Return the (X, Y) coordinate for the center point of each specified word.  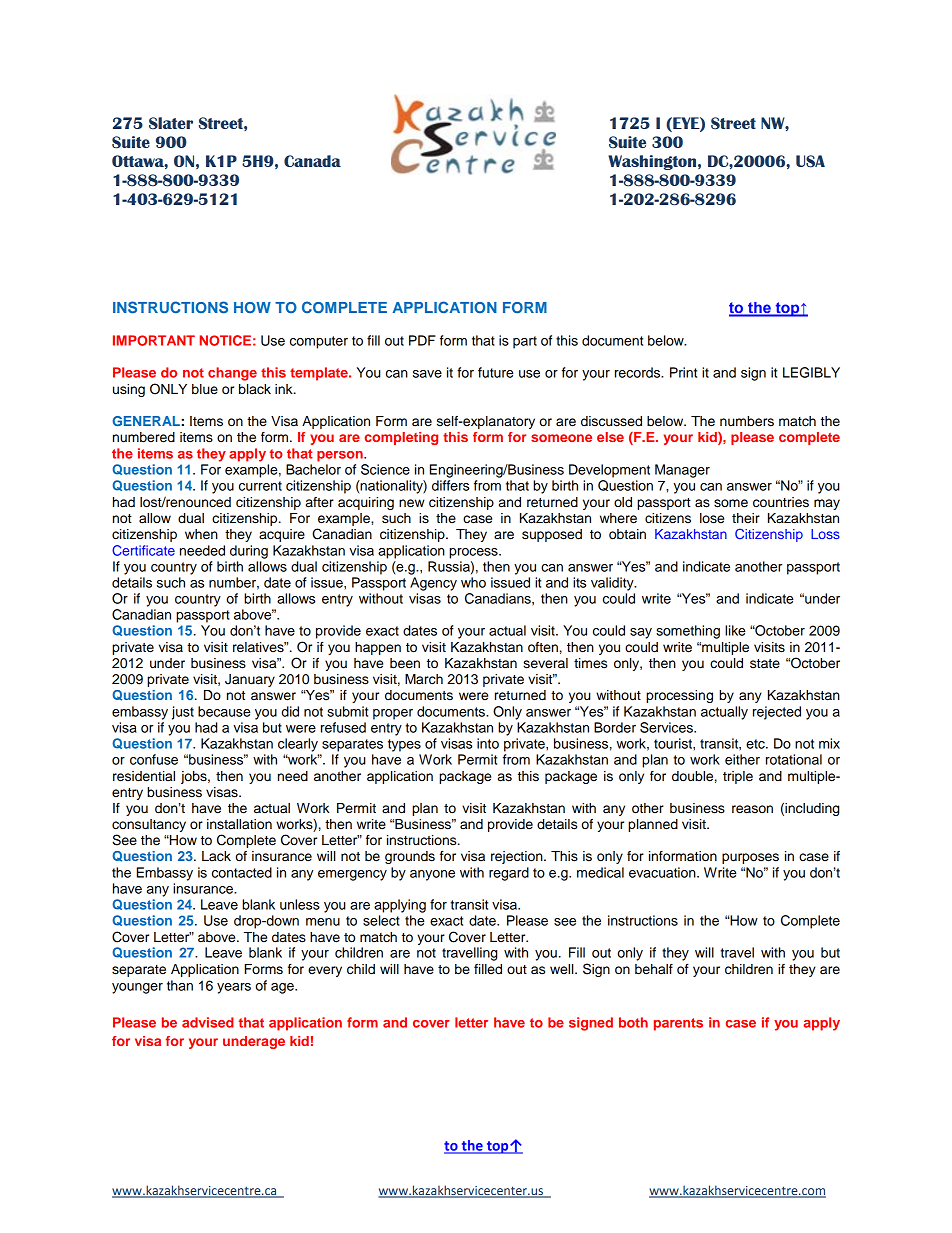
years (234, 988)
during (249, 552)
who (473, 582)
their (746, 518)
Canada (312, 161)
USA (810, 161)
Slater (171, 123)
